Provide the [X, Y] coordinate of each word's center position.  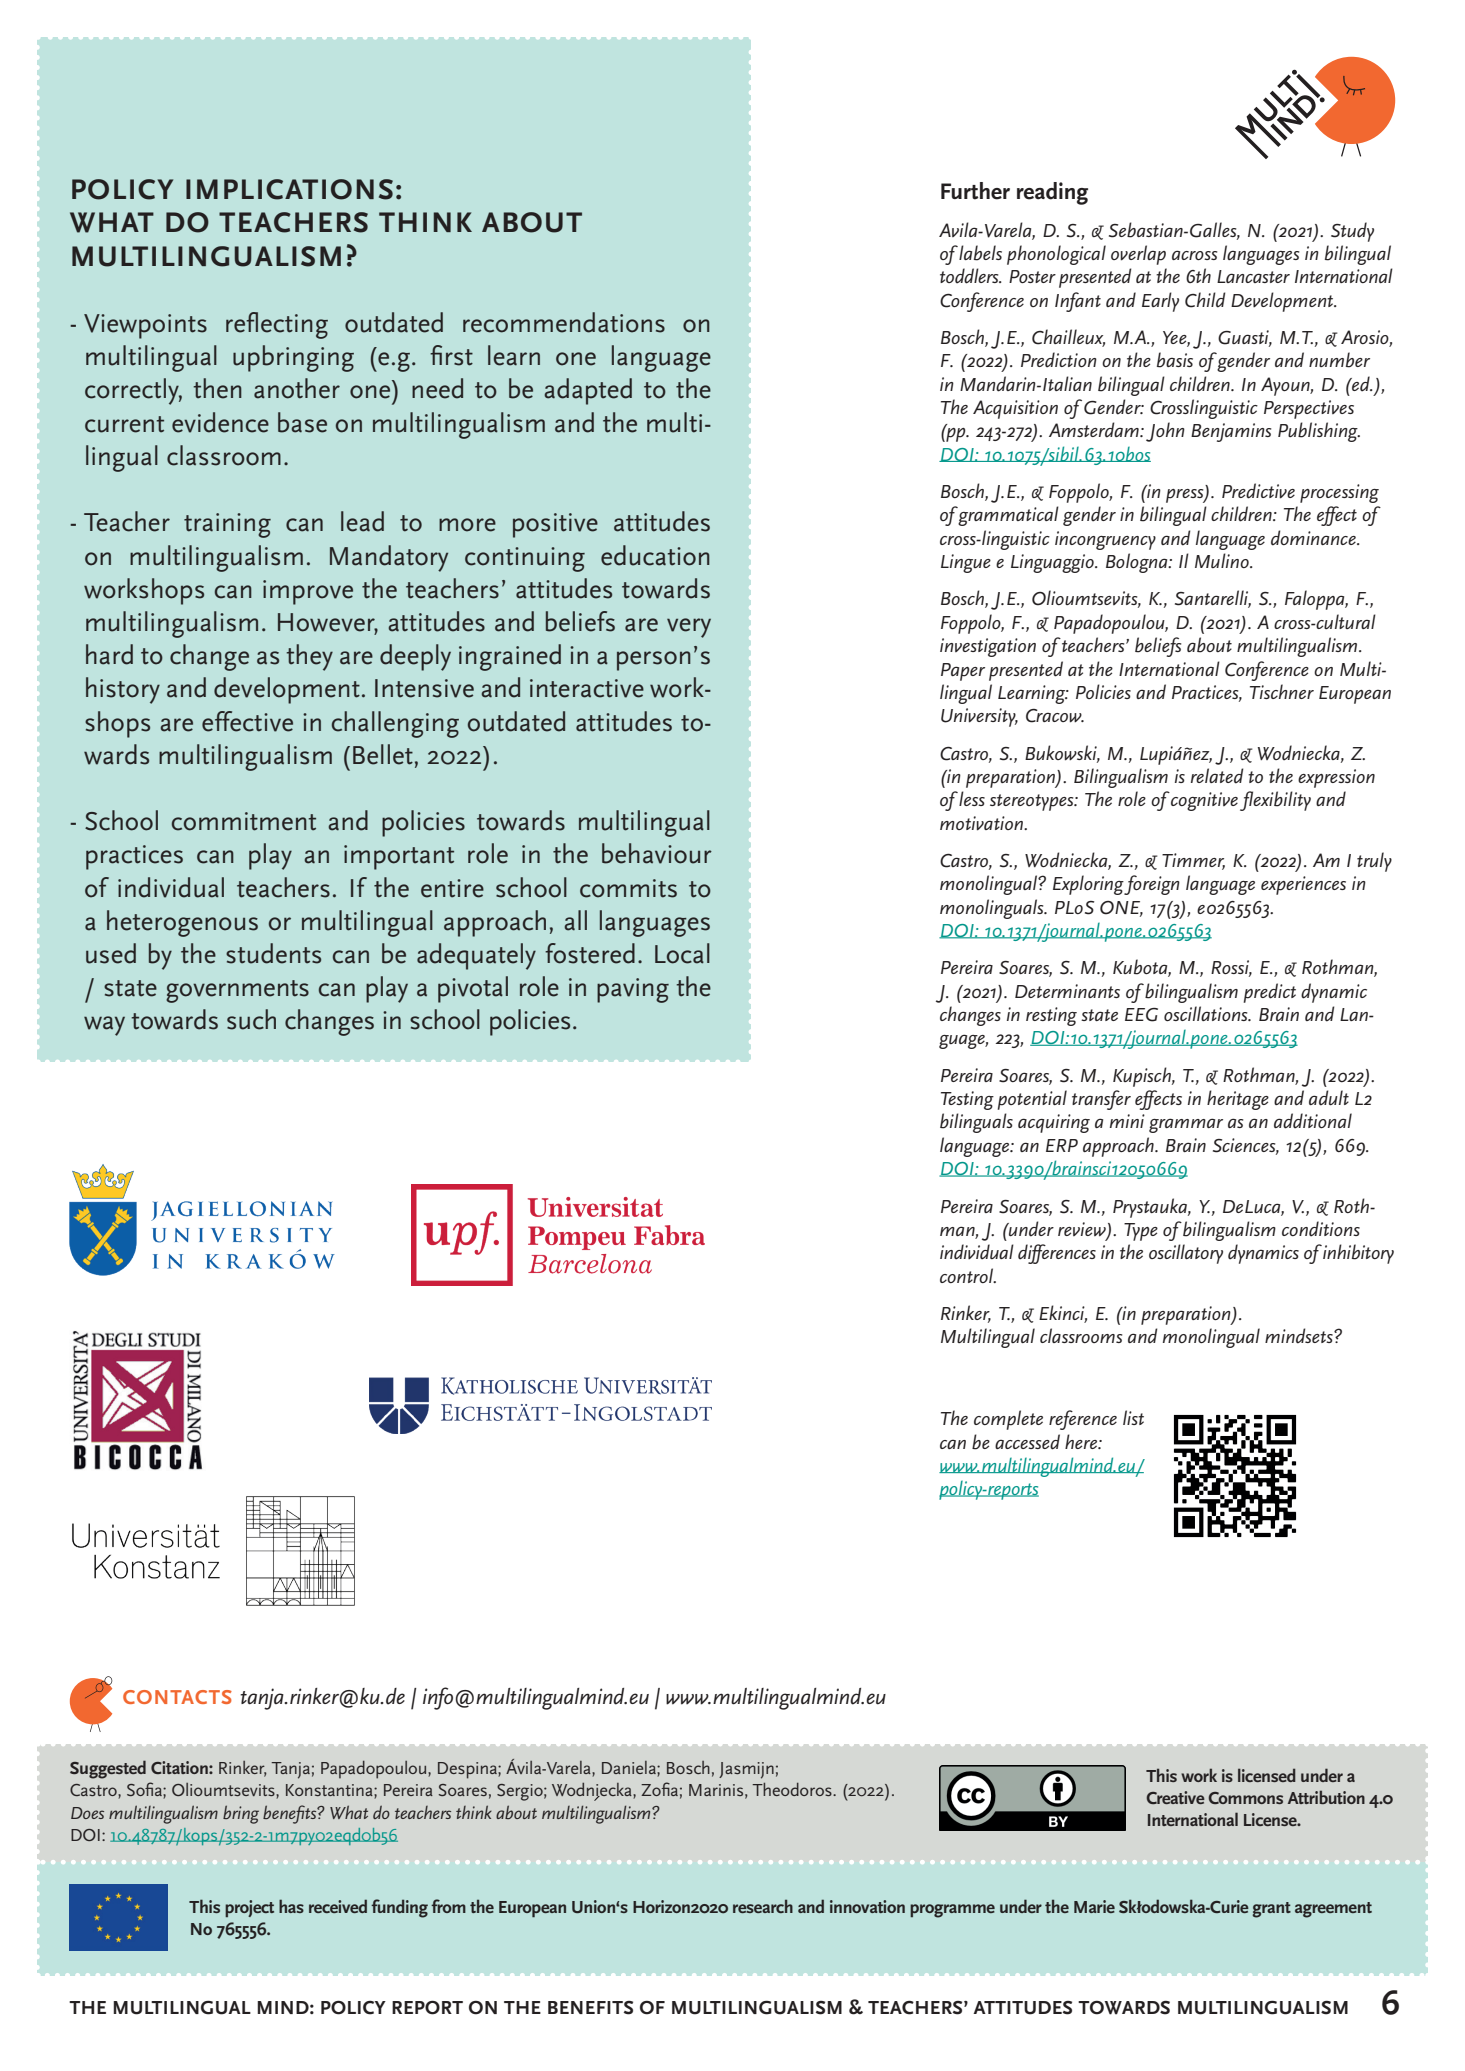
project [249, 1908]
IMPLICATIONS [289, 189]
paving [633, 990]
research [763, 1906]
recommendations [564, 322]
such [251, 1019]
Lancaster [1253, 276]
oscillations [1207, 1013]
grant [1271, 1910]
